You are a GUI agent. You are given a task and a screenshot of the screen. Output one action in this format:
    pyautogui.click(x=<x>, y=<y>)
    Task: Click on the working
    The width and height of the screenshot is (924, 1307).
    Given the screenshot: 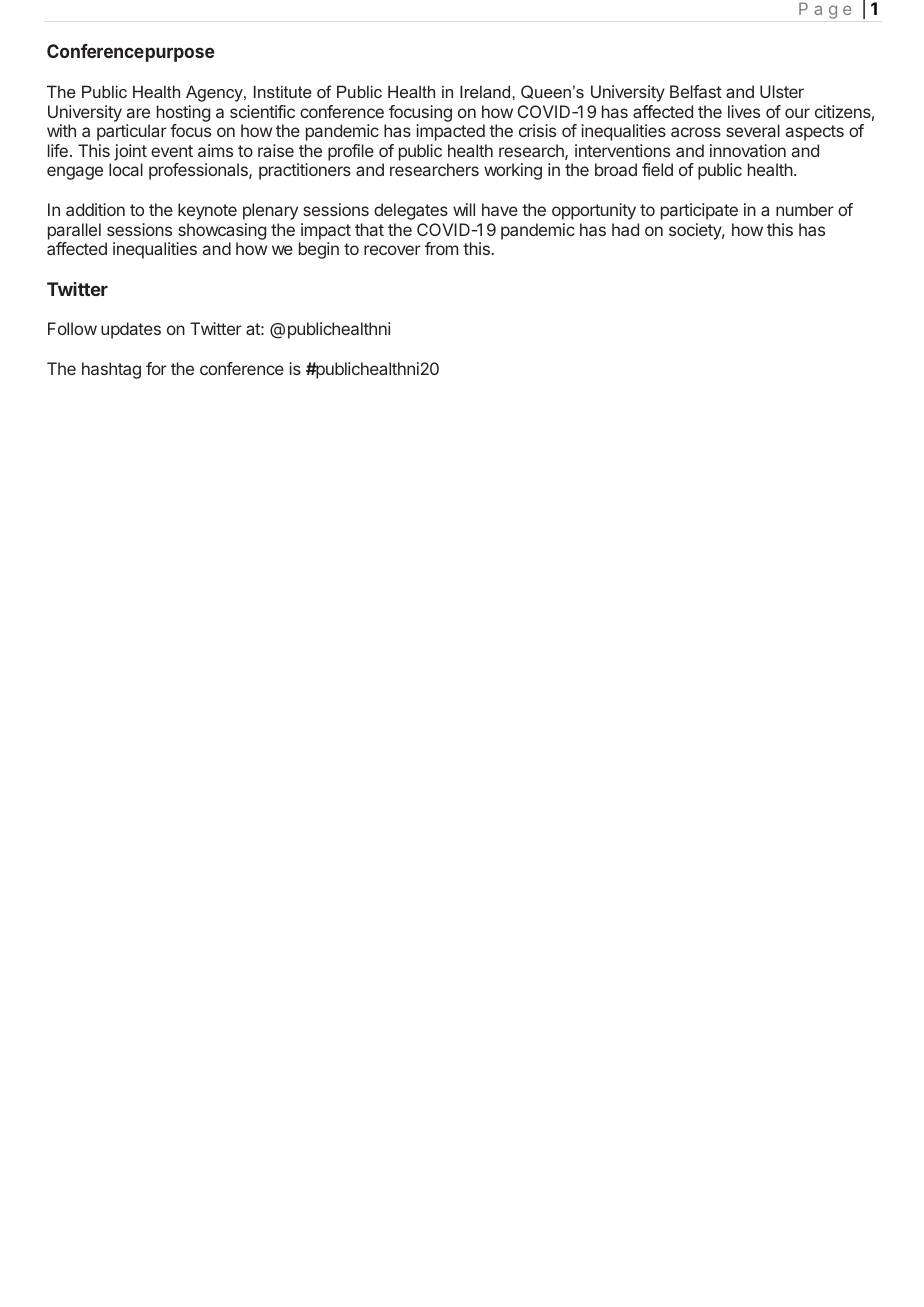 What is the action you would take?
    pyautogui.click(x=513, y=171)
